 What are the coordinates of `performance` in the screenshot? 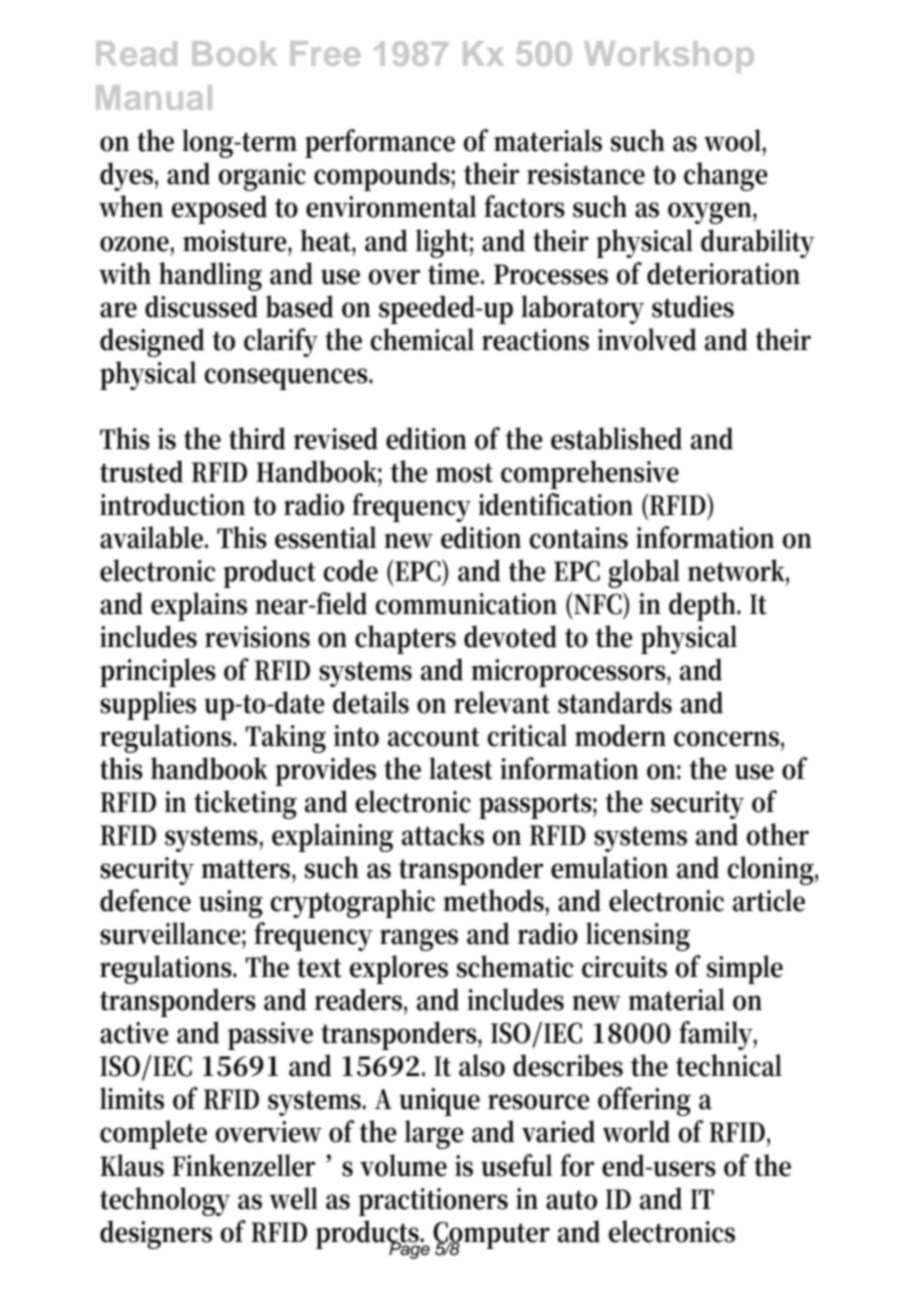 It's located at (380, 143).
